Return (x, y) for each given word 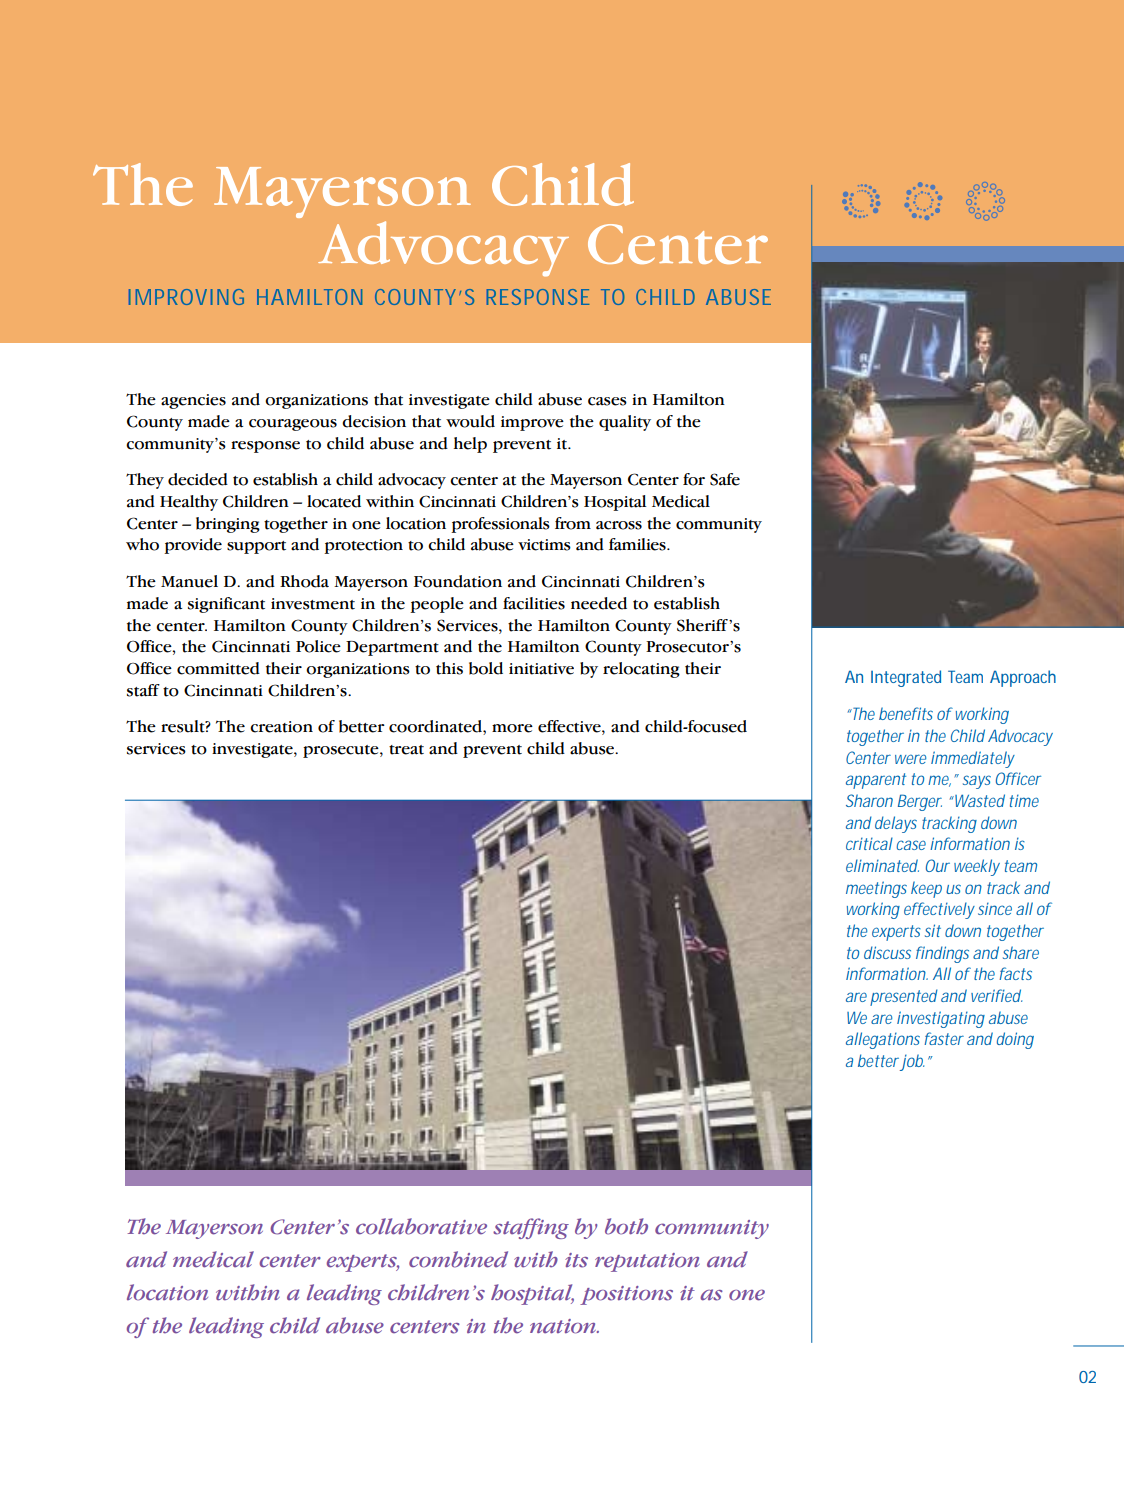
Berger (920, 802)
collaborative (421, 1226)
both (626, 1226)
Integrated (906, 678)
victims (544, 545)
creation (281, 727)
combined (458, 1259)
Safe (725, 479)
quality (625, 423)
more (512, 728)
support (256, 547)
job (912, 1062)
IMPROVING (186, 297)
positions (626, 1295)
